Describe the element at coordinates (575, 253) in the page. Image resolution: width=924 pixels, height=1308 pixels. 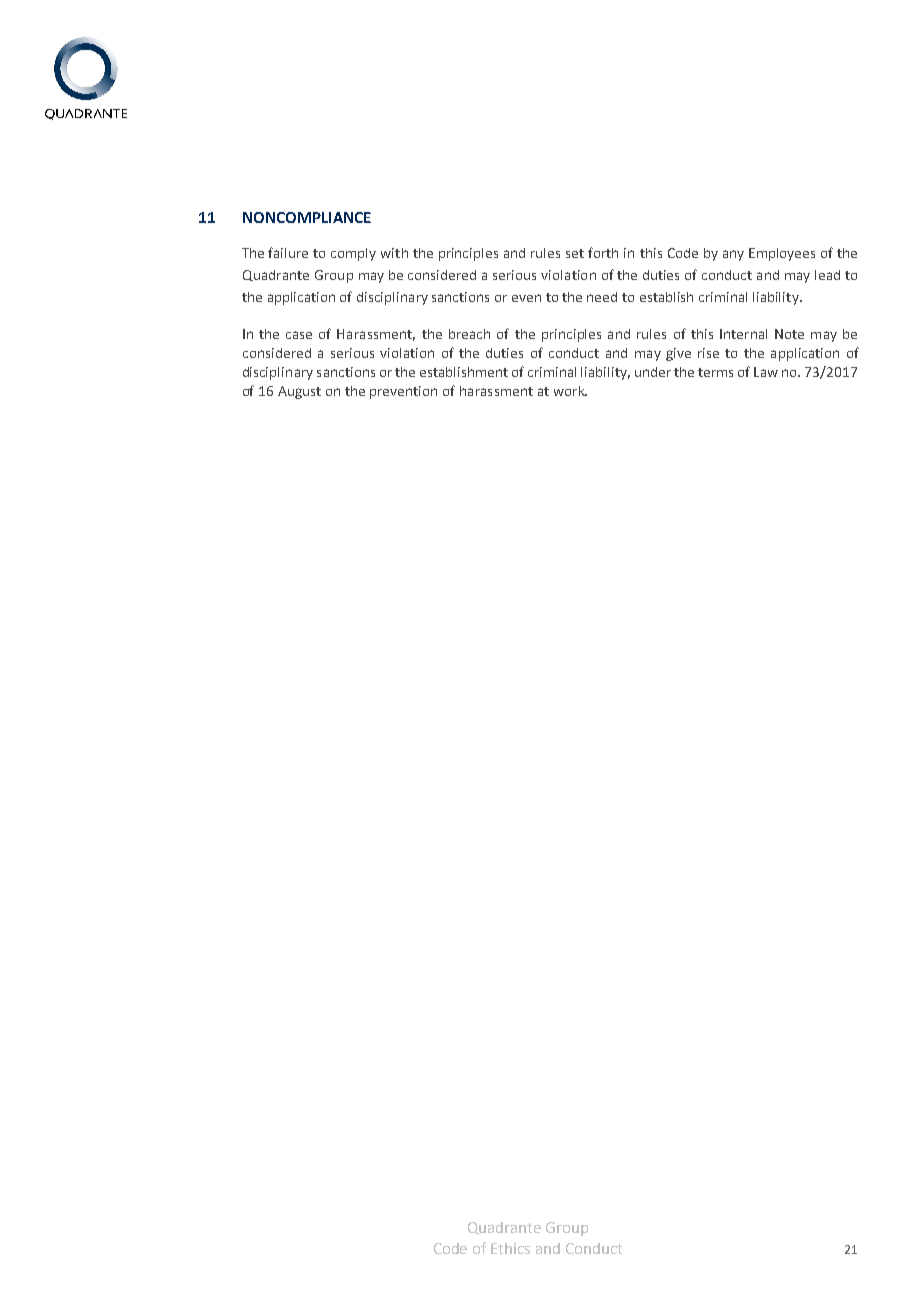
I see `set` at that location.
